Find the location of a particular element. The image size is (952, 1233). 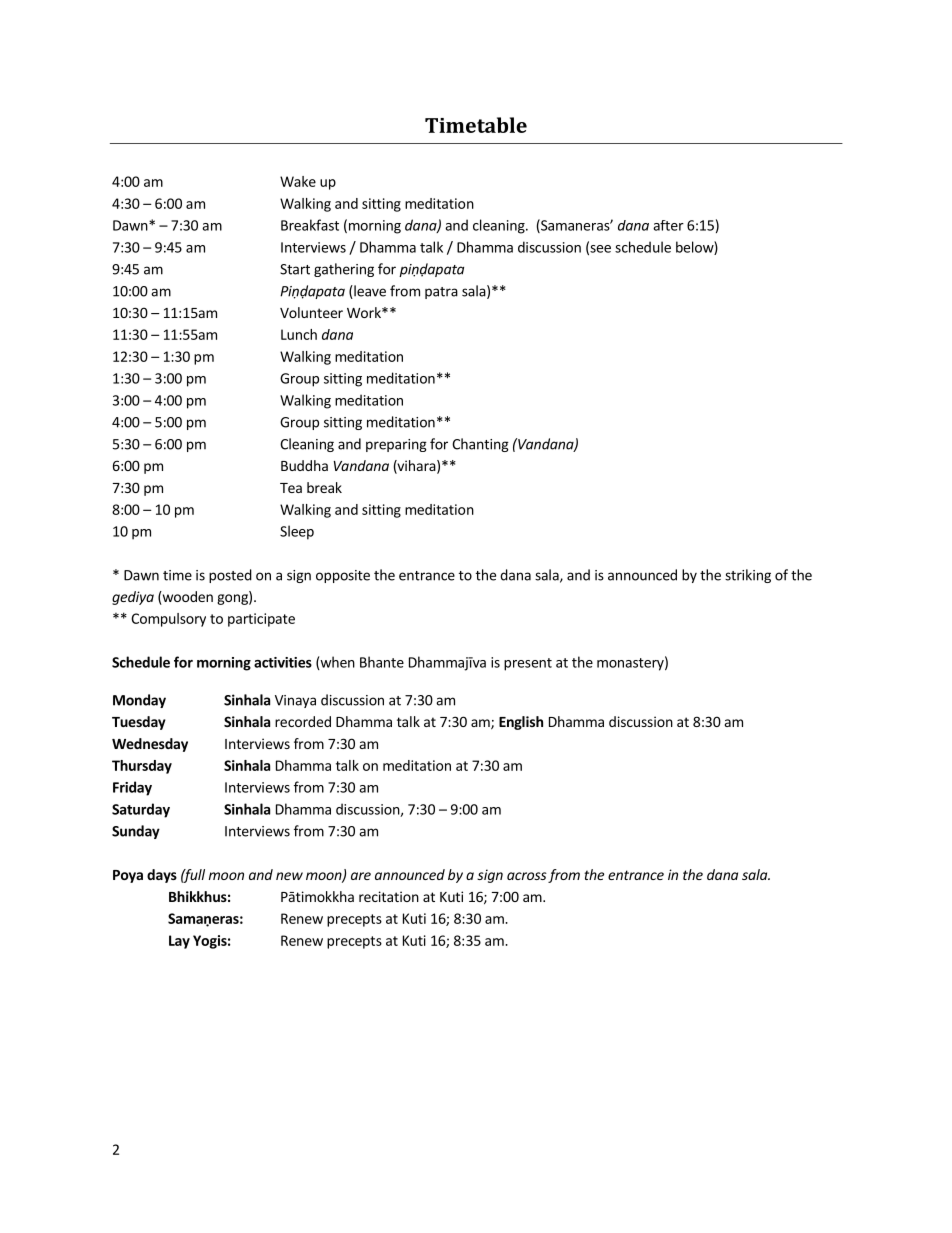

Chanting is located at coordinates (480, 445).
